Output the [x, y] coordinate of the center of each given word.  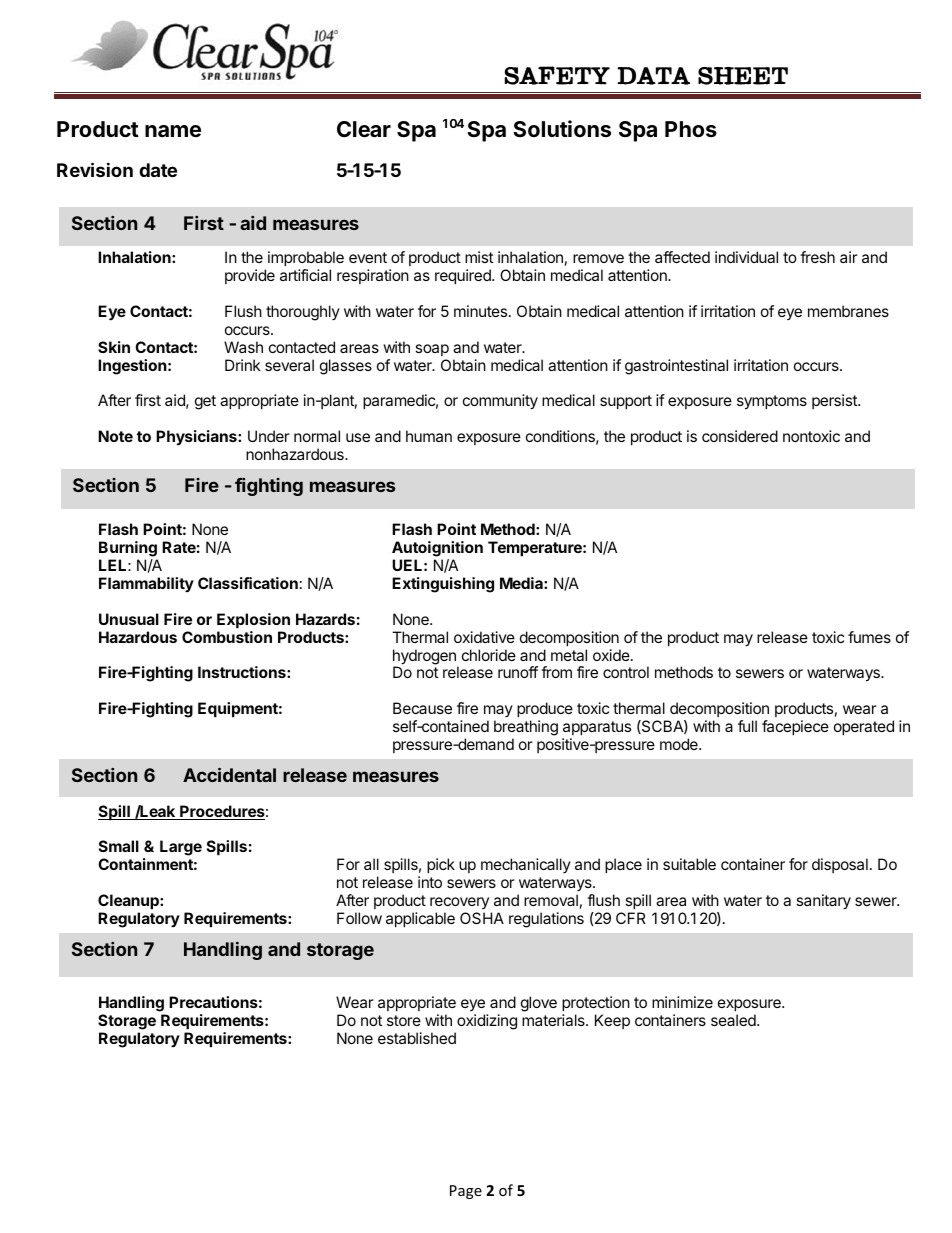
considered [740, 436]
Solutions [562, 129]
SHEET [743, 76]
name [173, 131]
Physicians [197, 438]
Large [181, 848]
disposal [840, 865]
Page [466, 1192]
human [429, 436]
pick [441, 865]
